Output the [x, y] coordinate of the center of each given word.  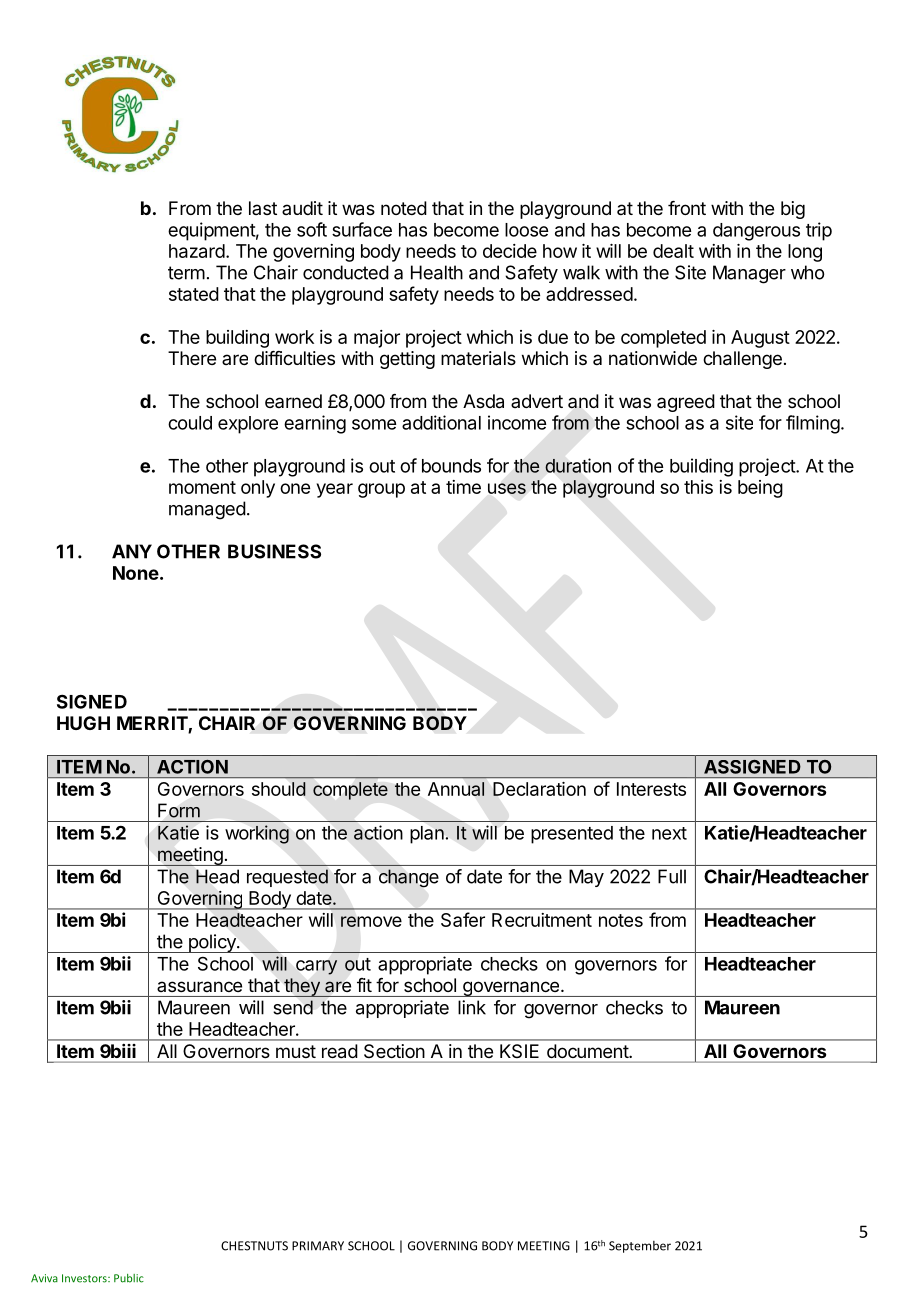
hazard [197, 251]
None [136, 573]
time [463, 487]
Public [129, 1278]
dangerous [756, 232]
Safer [463, 919]
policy [212, 943]
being [760, 489]
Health [437, 272]
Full [672, 876]
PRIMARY [318, 1246]
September [640, 1247]
